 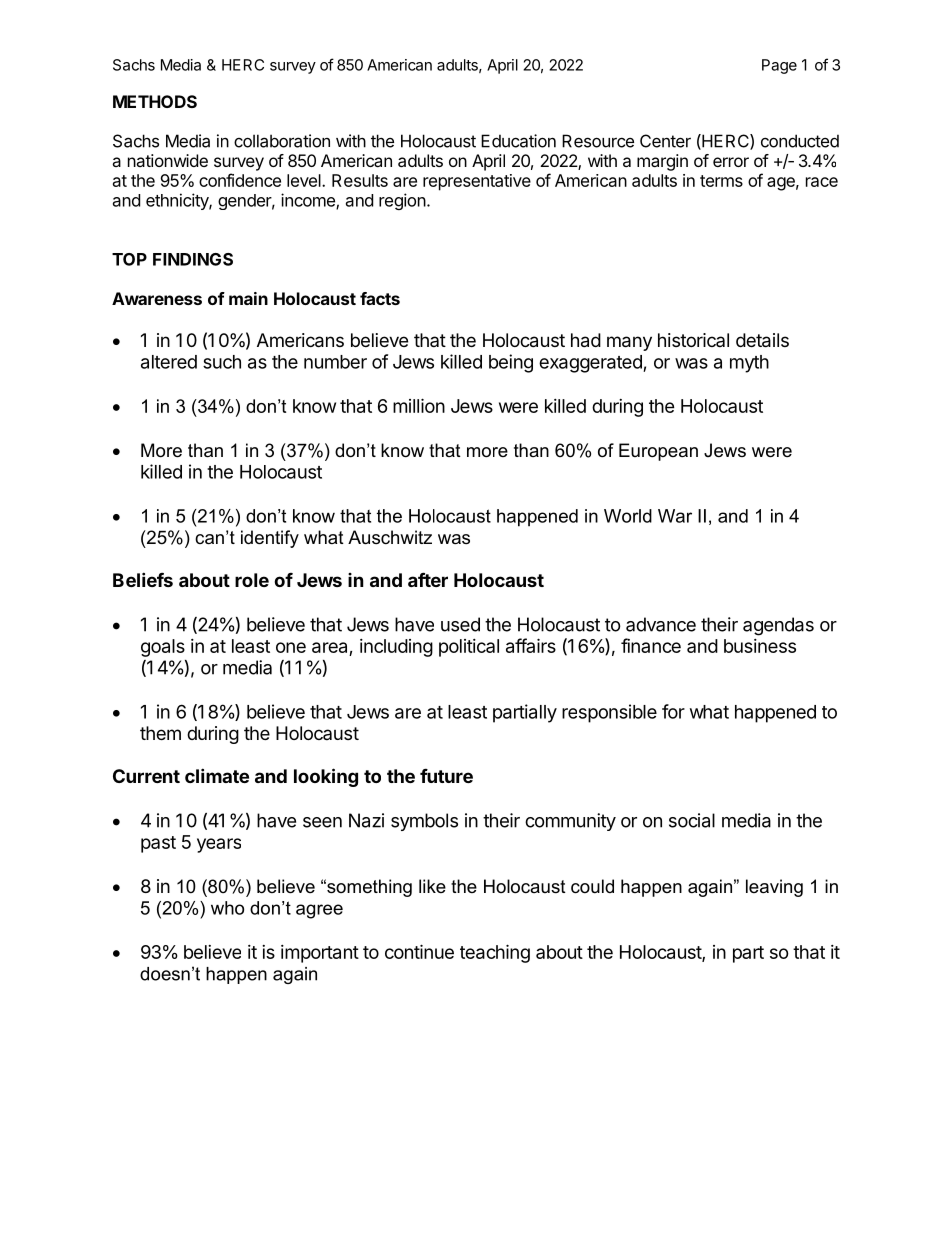 I want to click on Education, so click(x=518, y=141).
